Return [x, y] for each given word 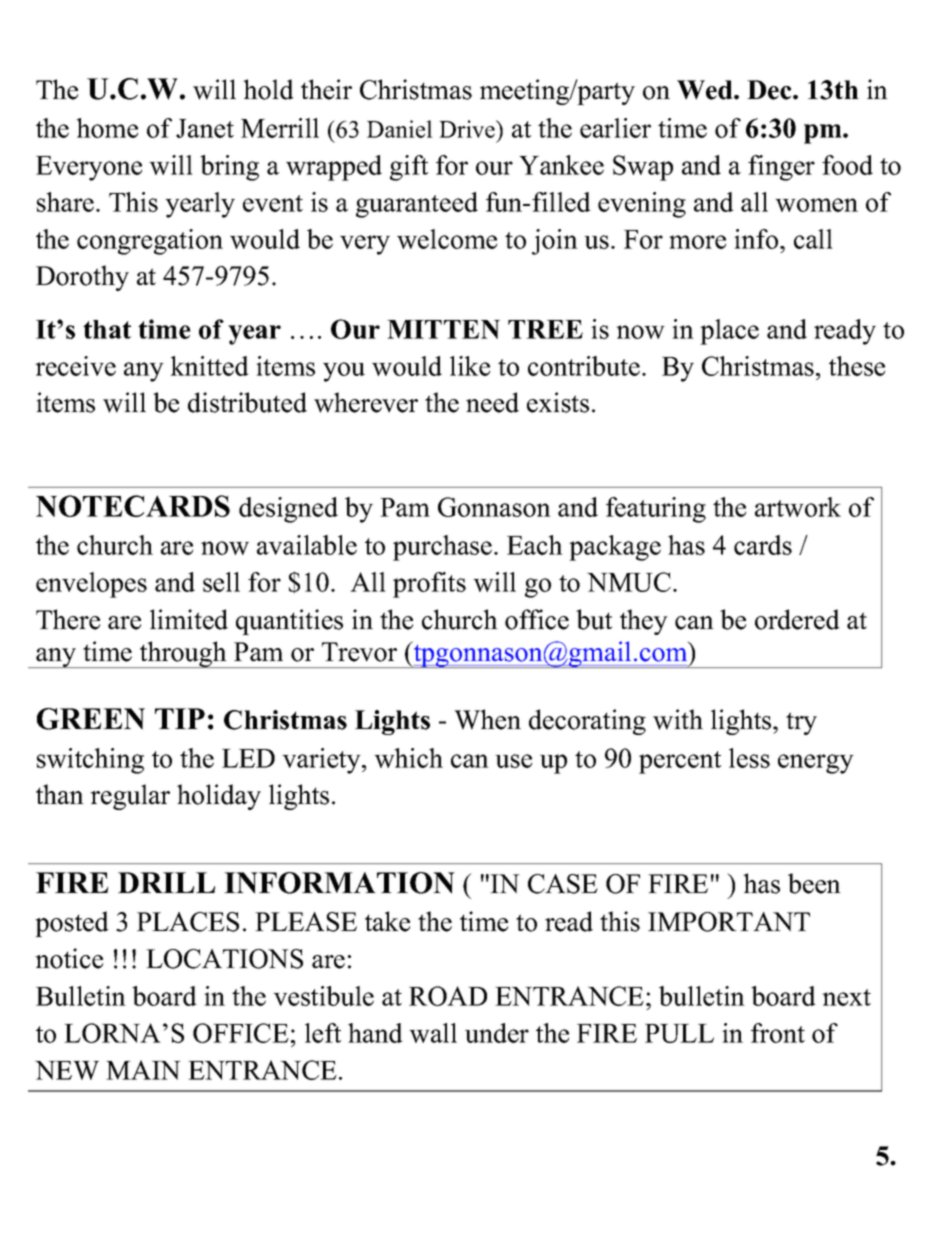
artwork [798, 507]
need [492, 402]
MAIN [143, 1070]
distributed [247, 402]
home [107, 128]
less [749, 758]
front [778, 1033]
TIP [180, 718]
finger [781, 168]
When [487, 719]
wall [433, 1033]
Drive [468, 129]
